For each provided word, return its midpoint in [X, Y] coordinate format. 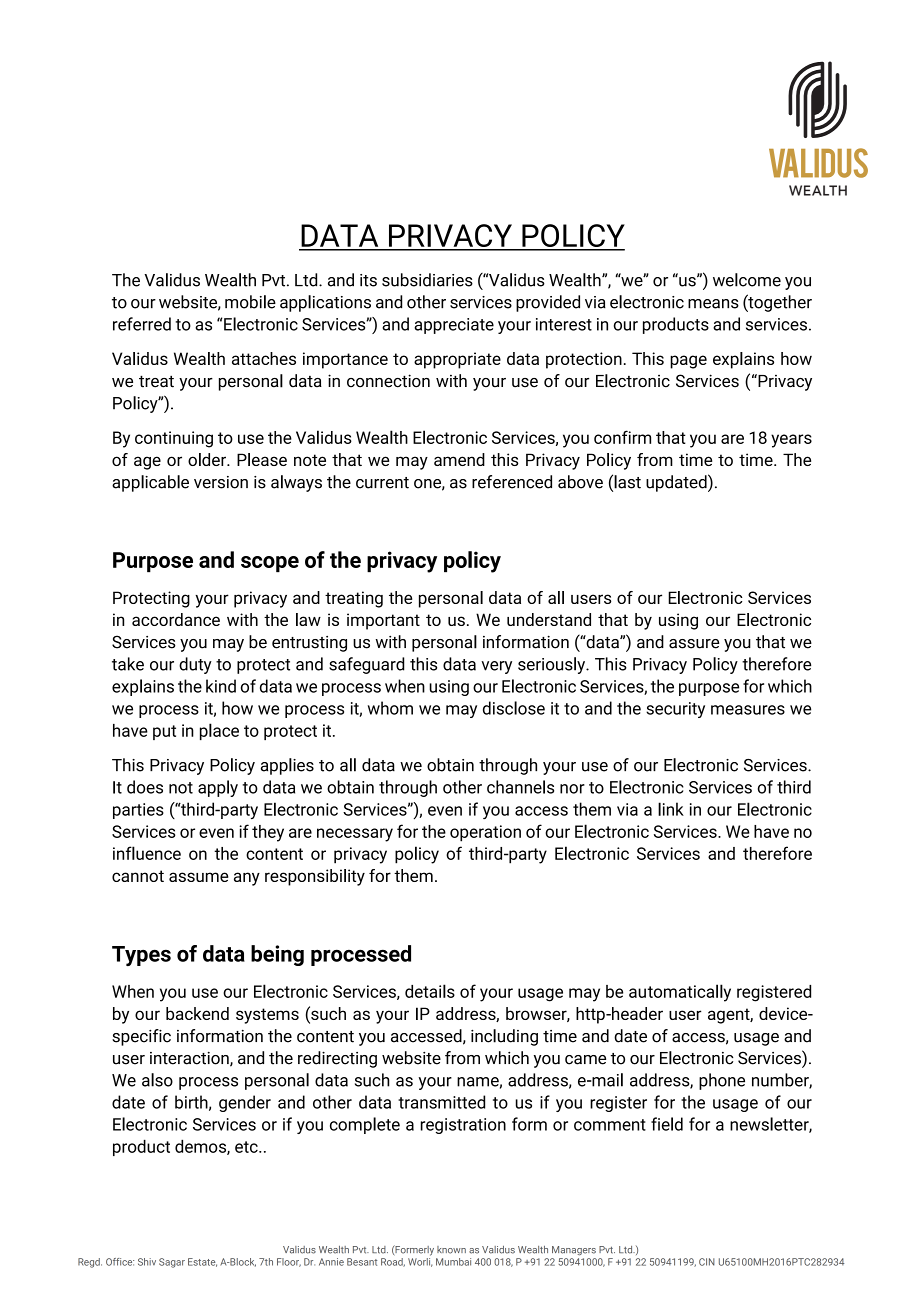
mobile [250, 302]
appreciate [454, 326]
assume [198, 877]
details [430, 991]
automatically [680, 993]
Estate [202, 1262]
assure [694, 644]
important [383, 621]
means [713, 304]
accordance [176, 619]
